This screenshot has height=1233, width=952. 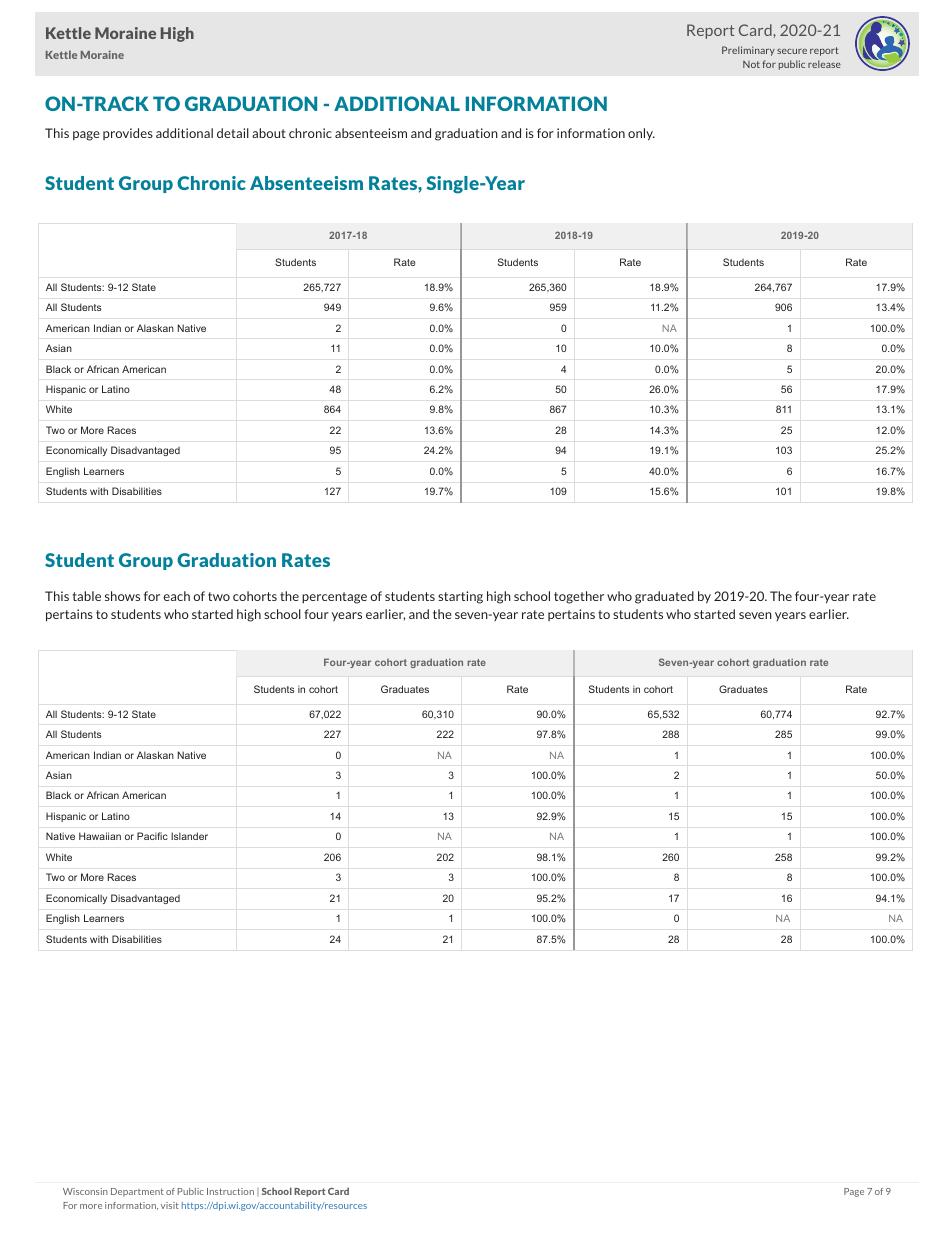 What do you see at coordinates (137, 1192) in the screenshot?
I see `Department` at bounding box center [137, 1192].
